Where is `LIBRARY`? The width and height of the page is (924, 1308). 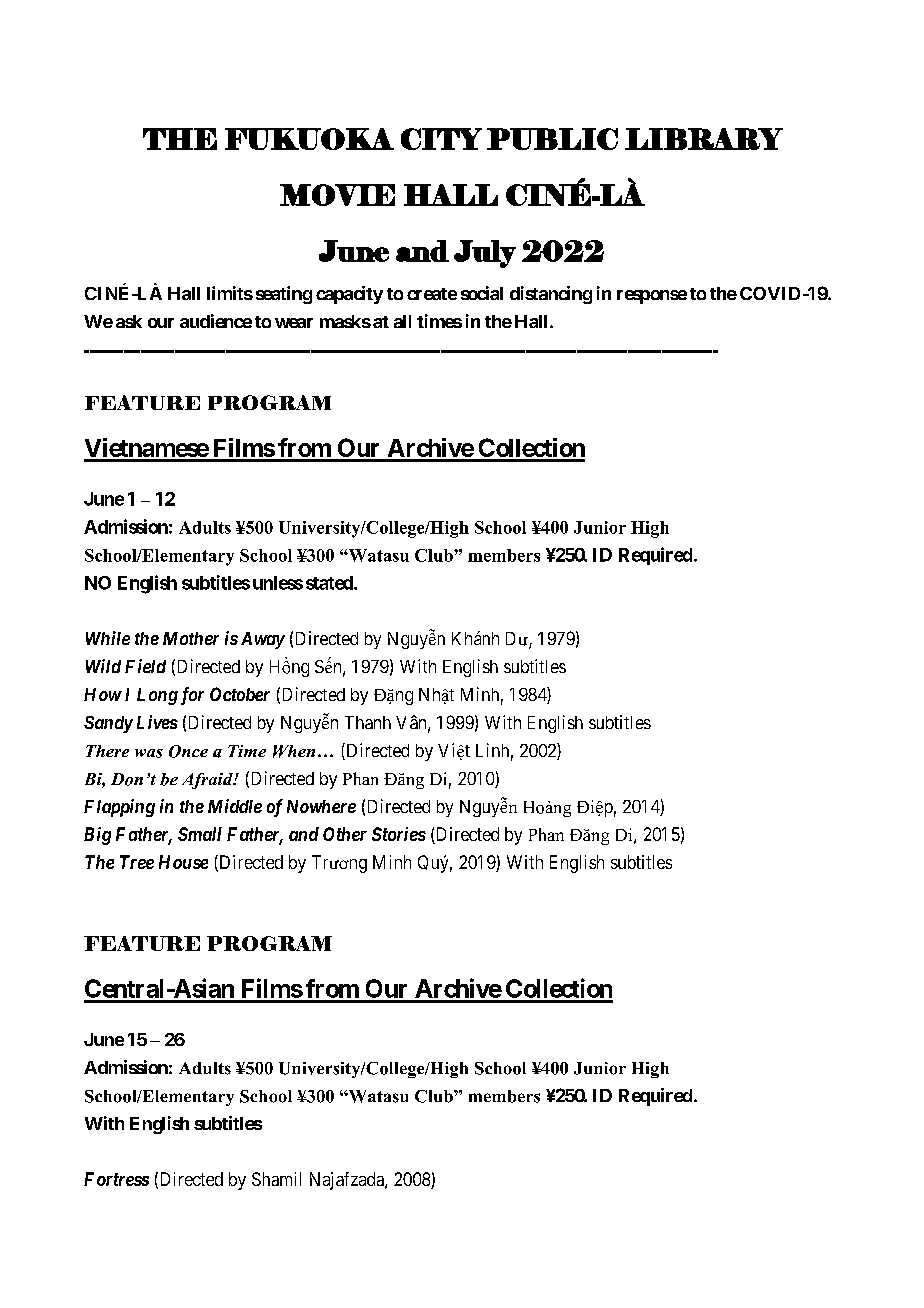 LIBRARY is located at coordinates (704, 139).
